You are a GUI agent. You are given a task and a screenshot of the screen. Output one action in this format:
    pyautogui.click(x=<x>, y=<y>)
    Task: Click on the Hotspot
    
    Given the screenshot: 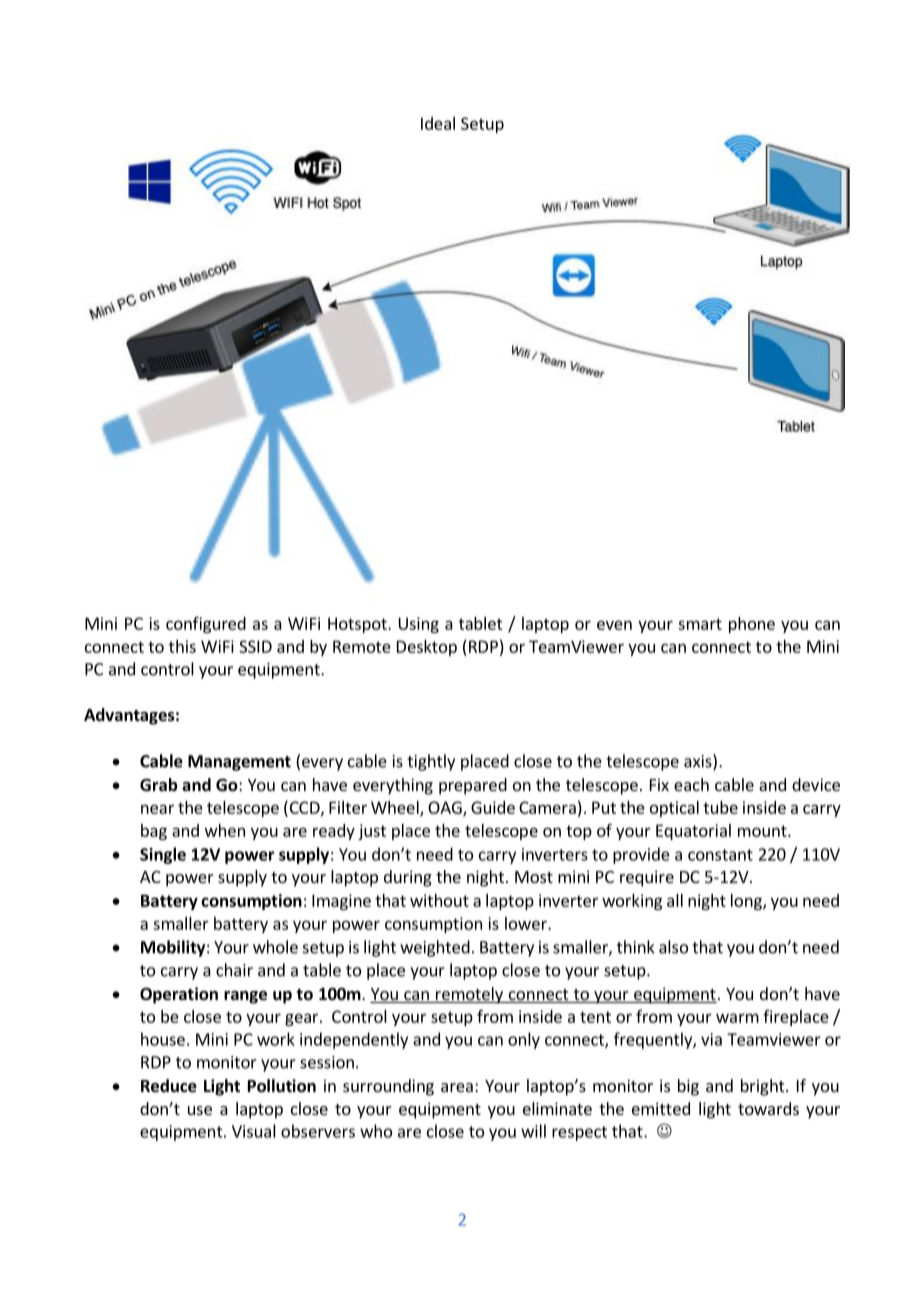 What is the action you would take?
    pyautogui.click(x=358, y=625)
